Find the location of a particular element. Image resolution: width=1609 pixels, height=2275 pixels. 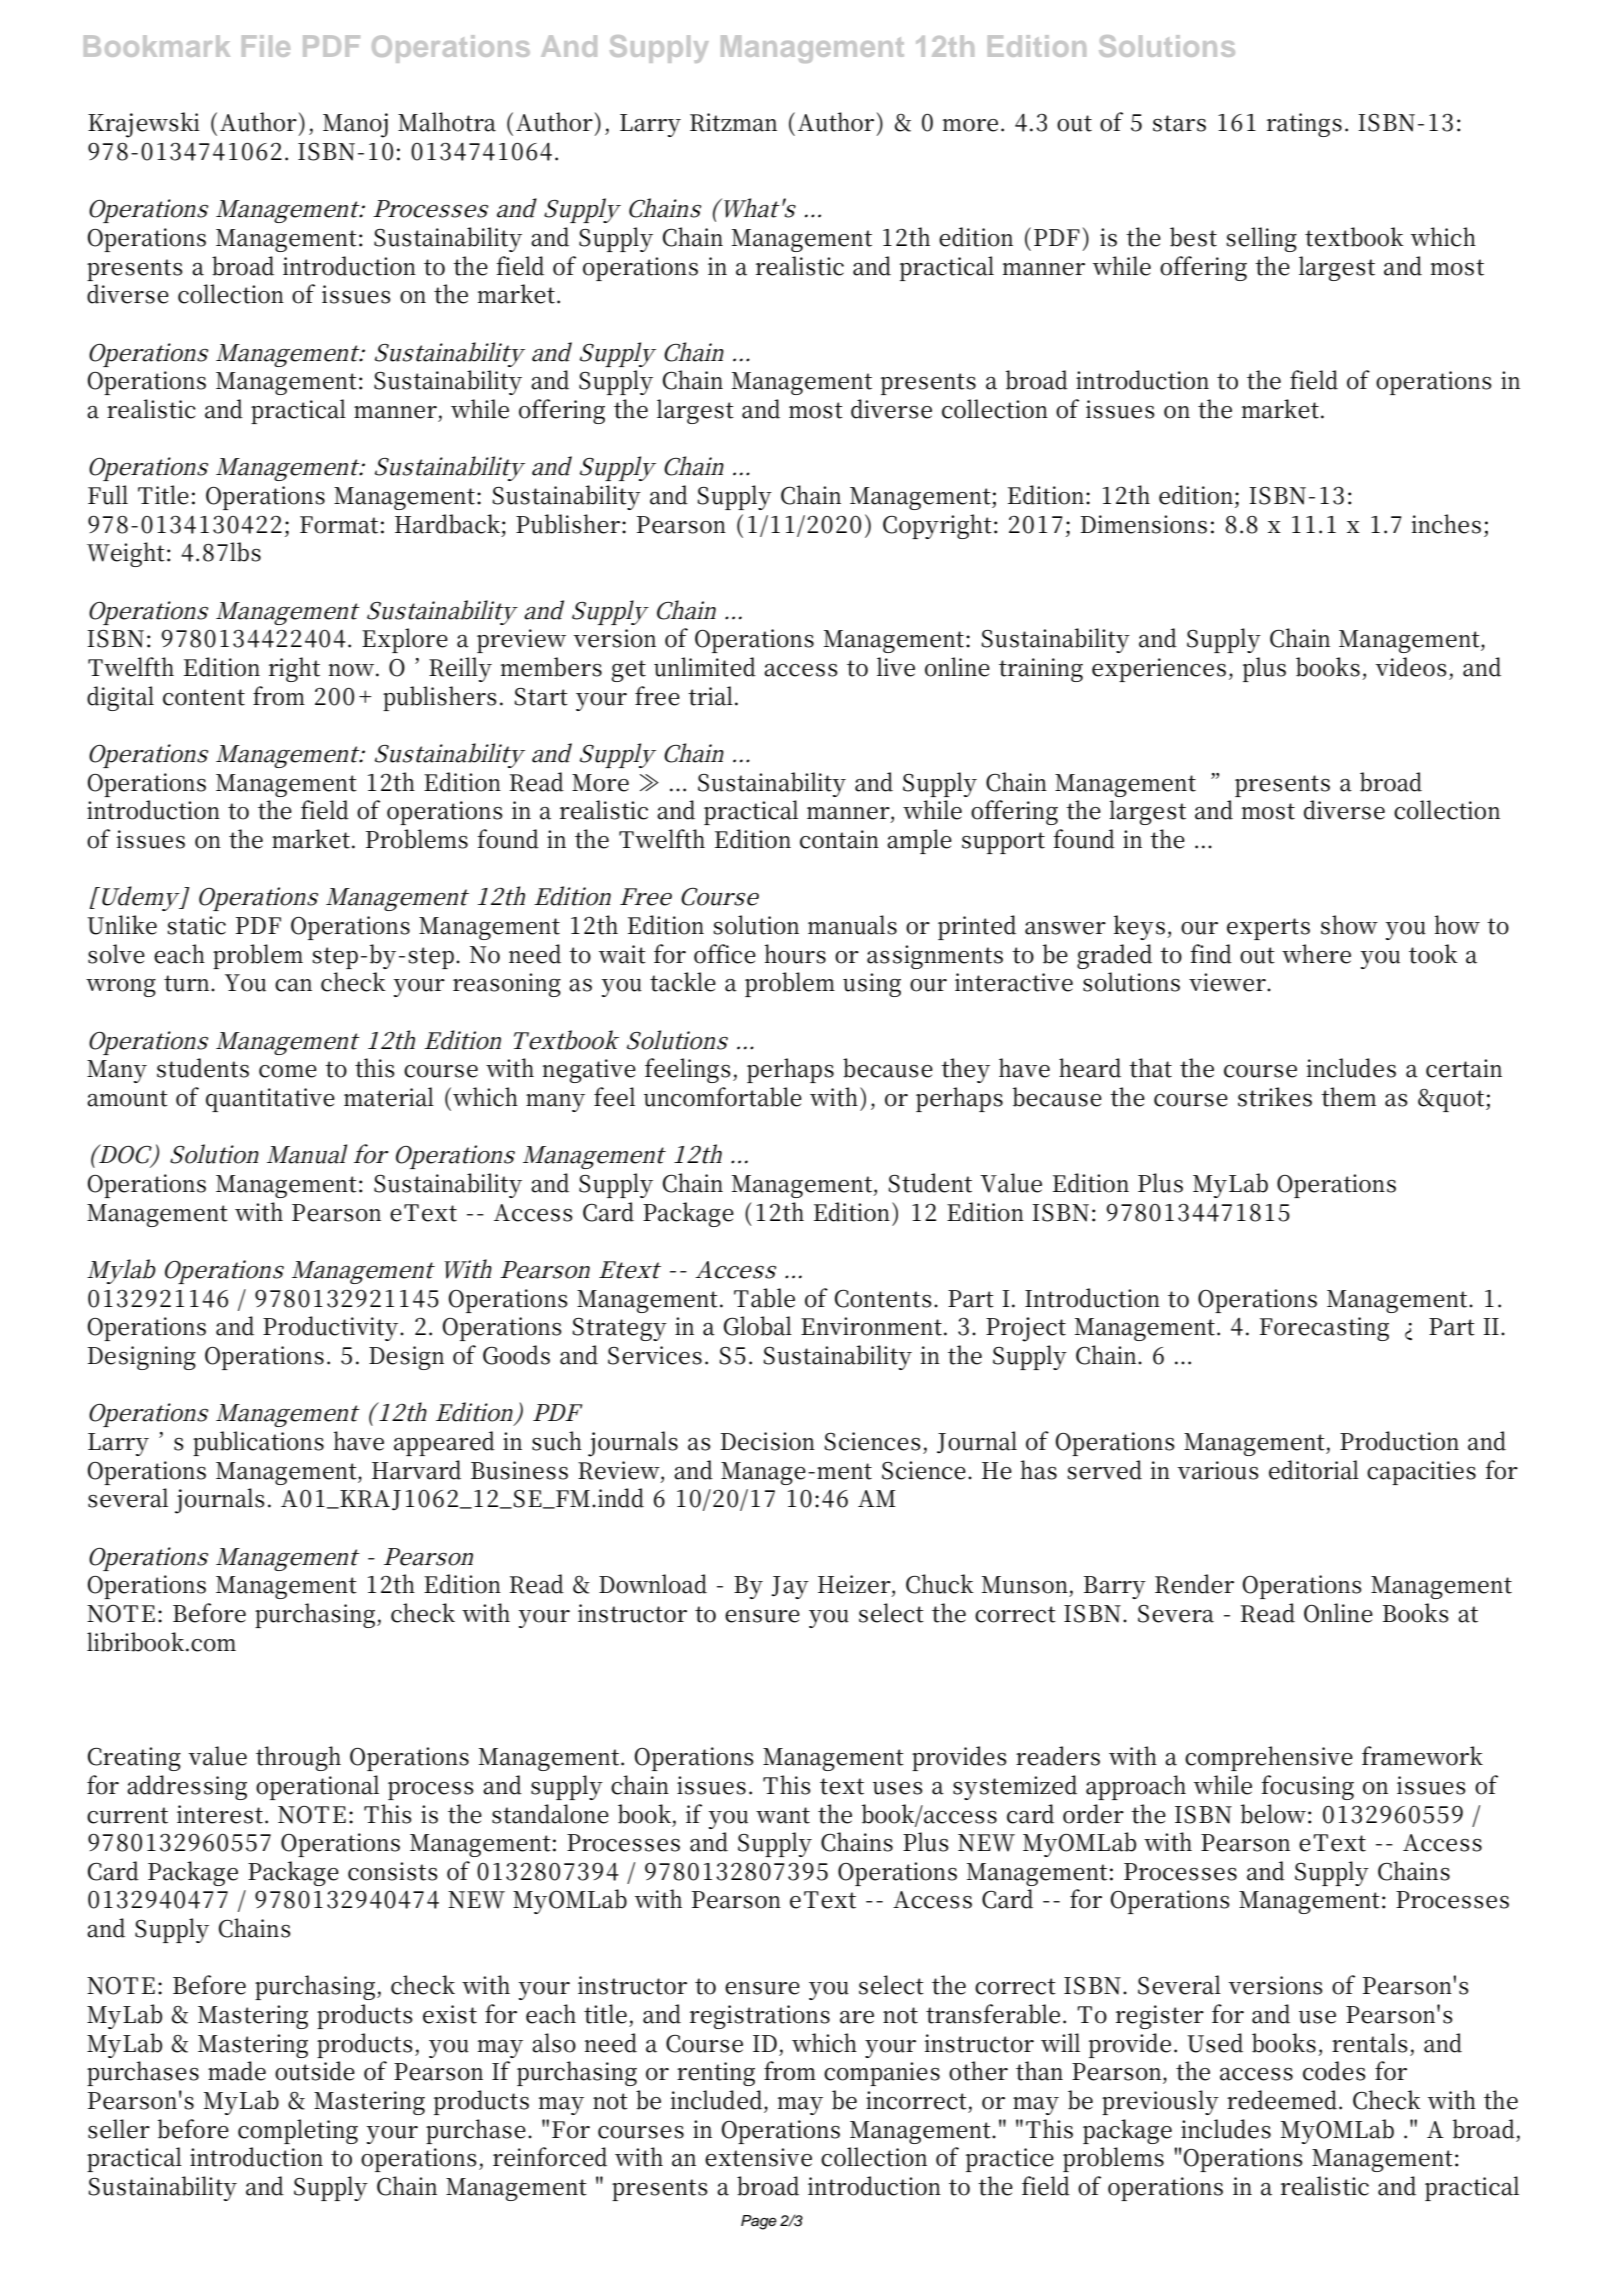

Decision is located at coordinates (768, 1441).
